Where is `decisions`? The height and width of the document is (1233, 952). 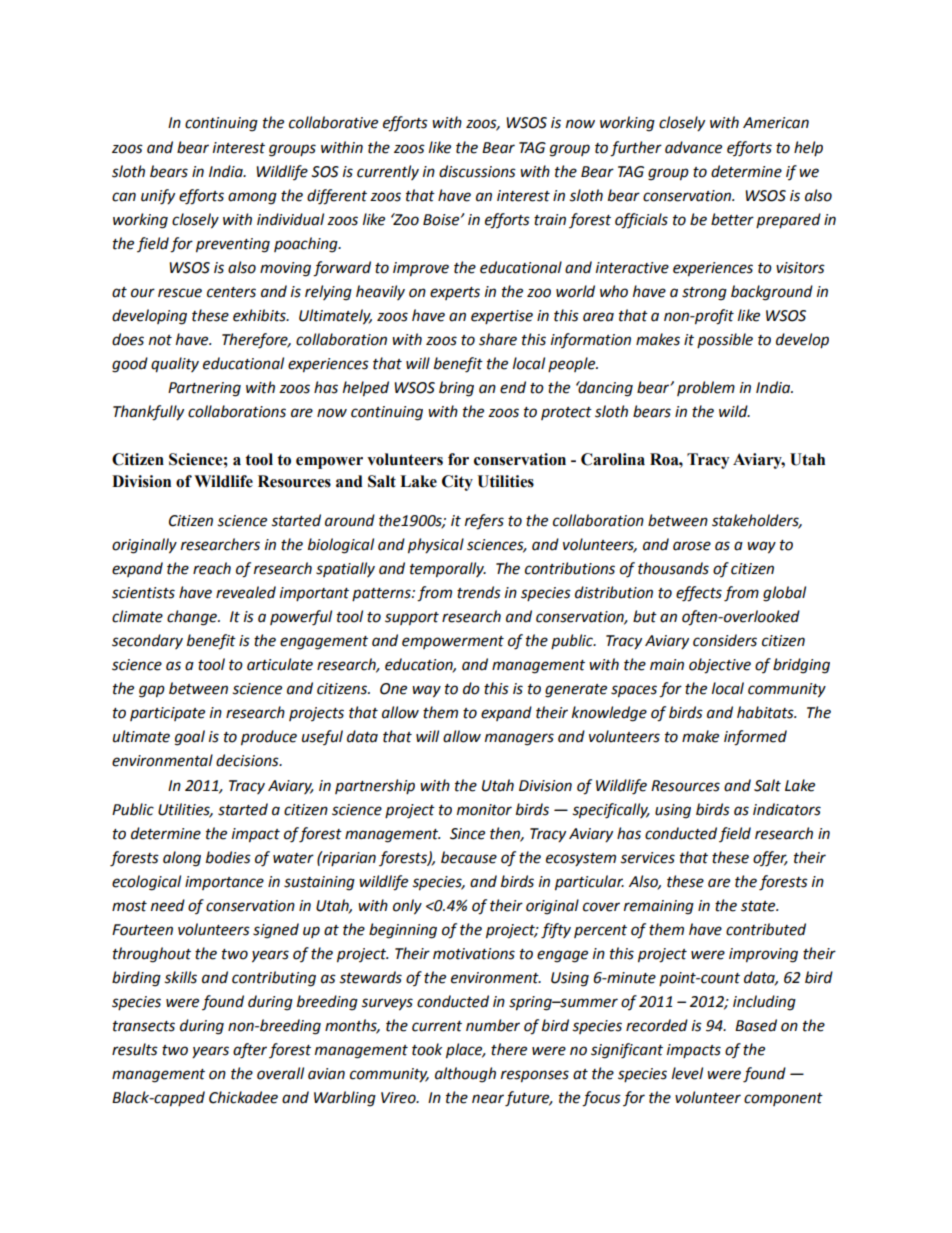 decisions is located at coordinates (248, 760).
